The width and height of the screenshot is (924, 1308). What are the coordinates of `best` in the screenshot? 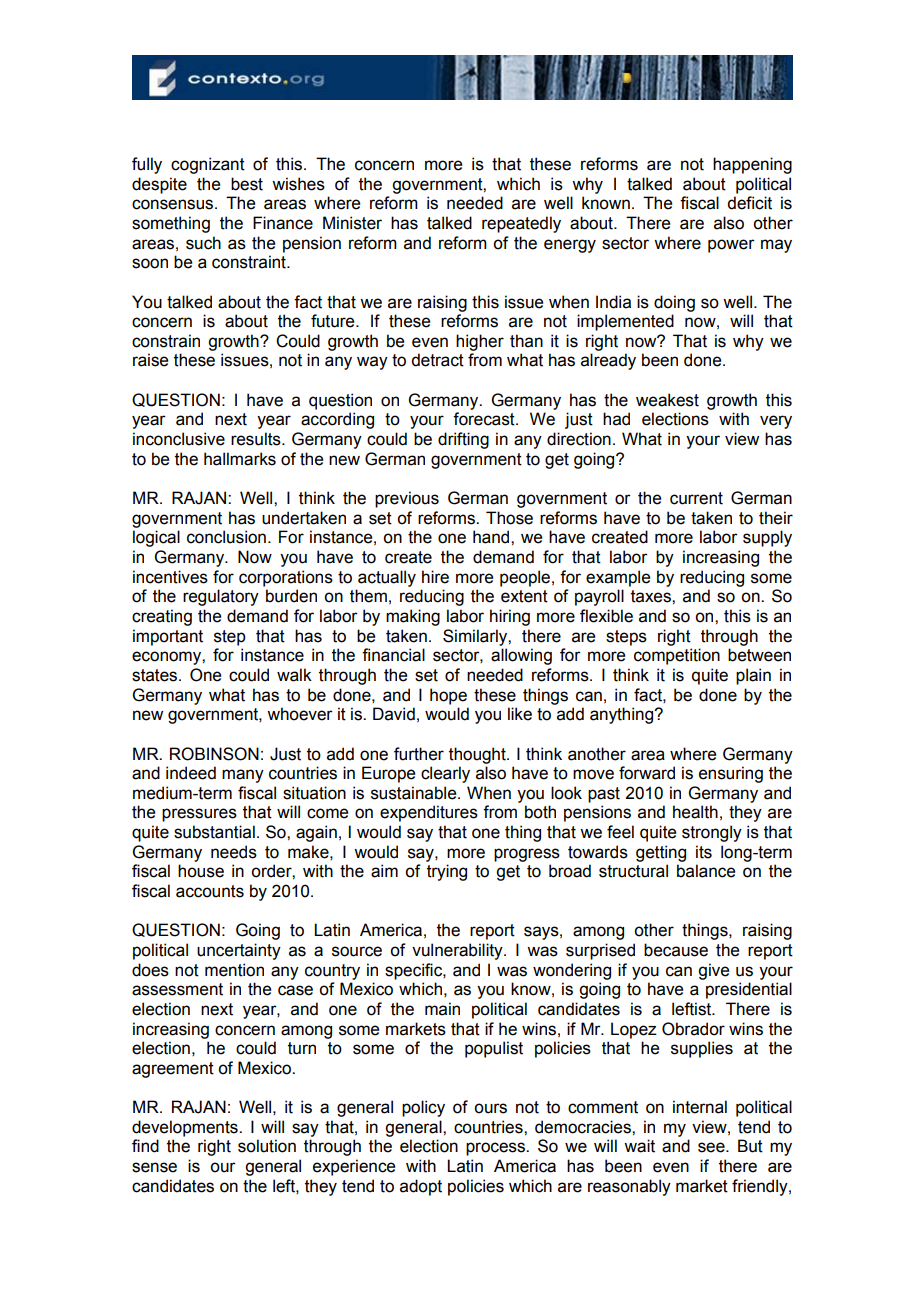 It's located at (247, 184).
